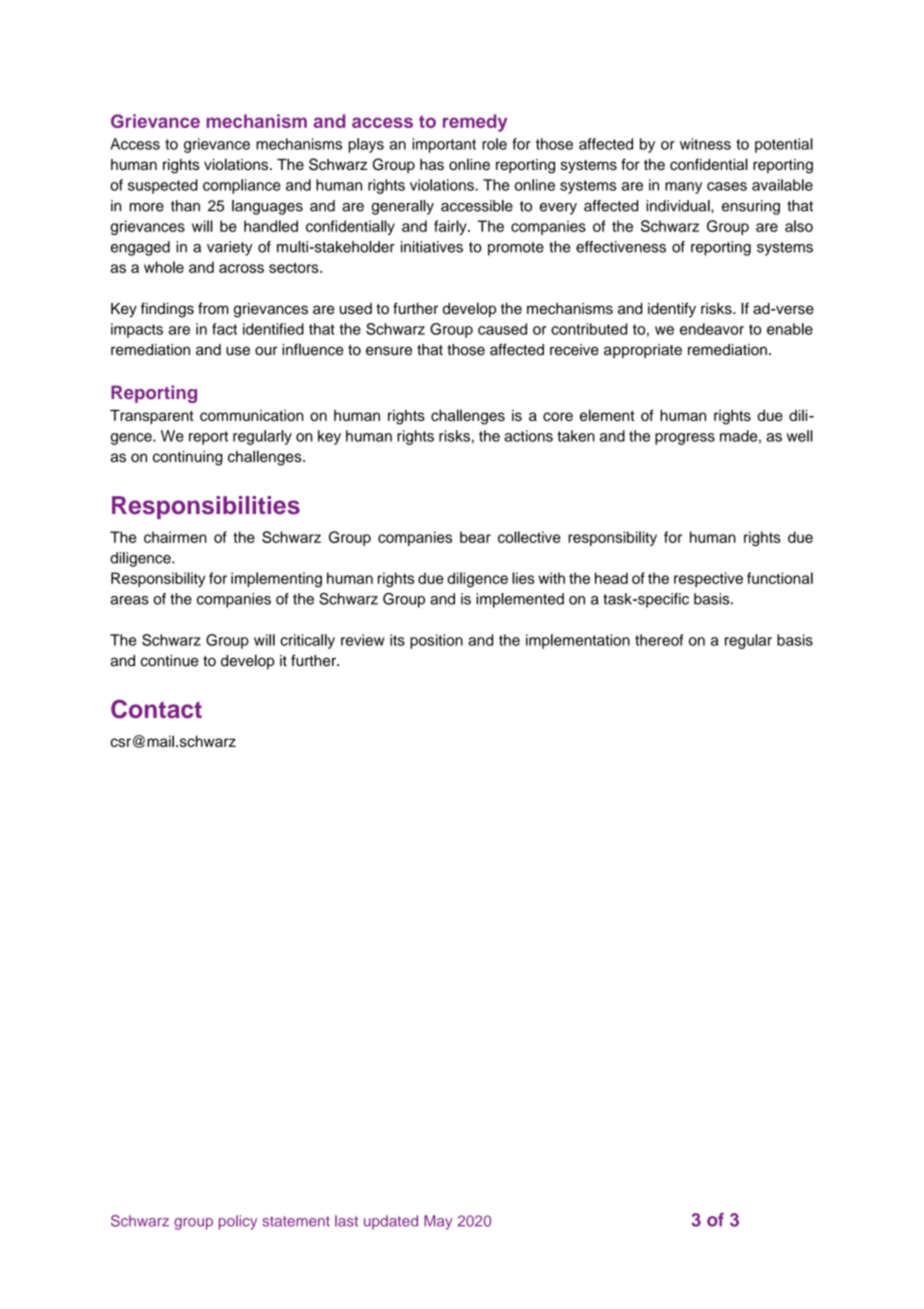 This document has height=1309, width=924. I want to click on continue, so click(169, 661).
